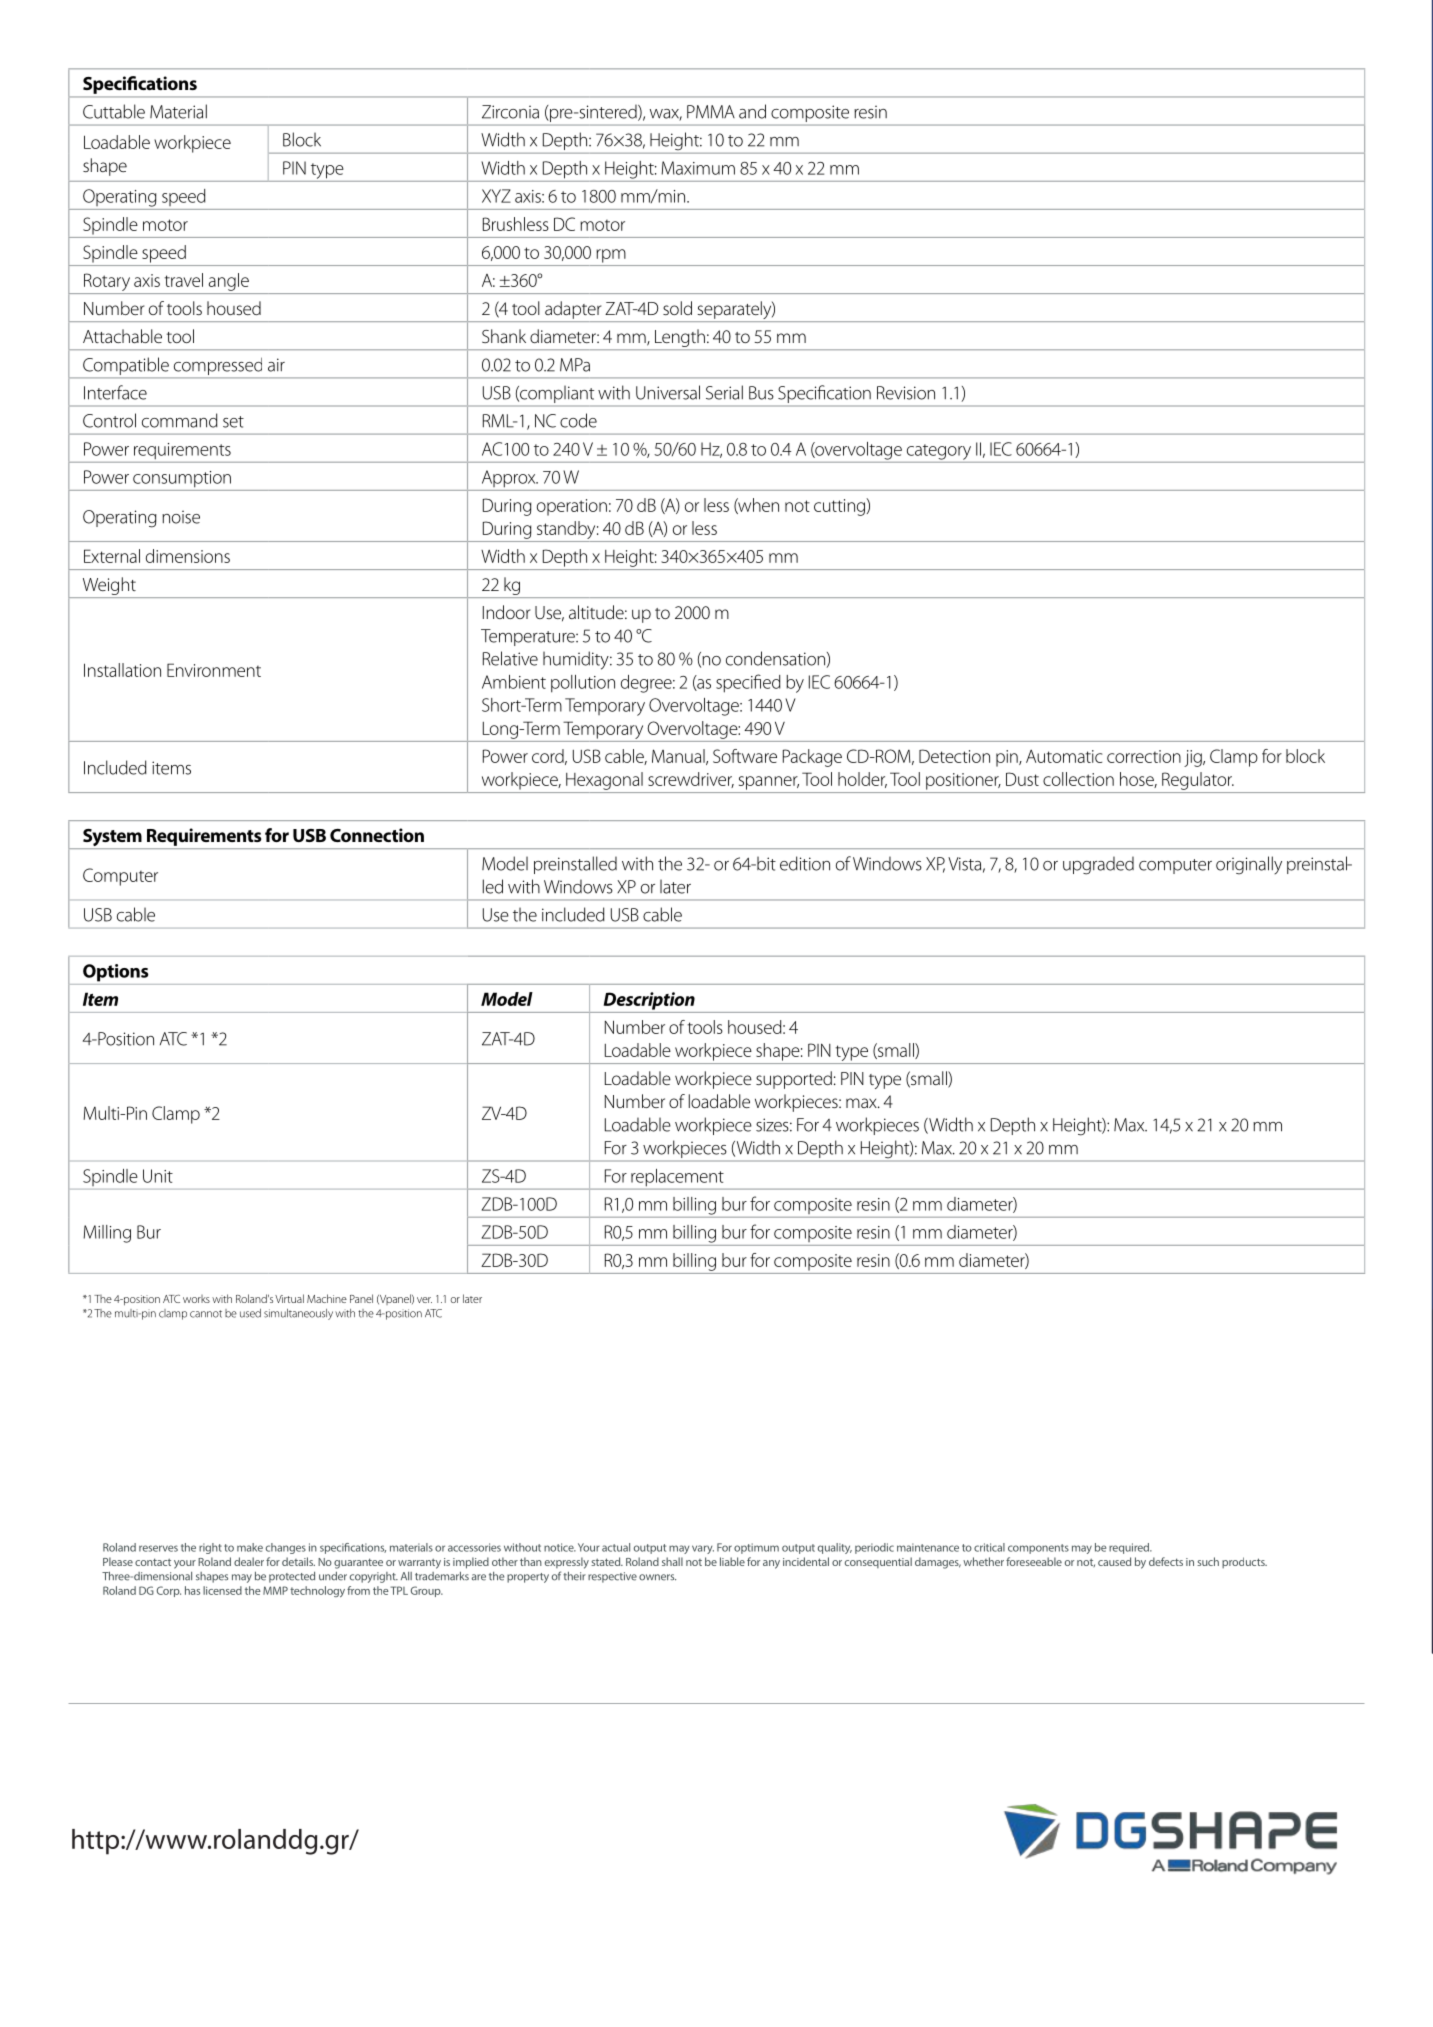 The image size is (1433, 2027). Describe the element at coordinates (112, 839) in the screenshot. I see `System` at that location.
